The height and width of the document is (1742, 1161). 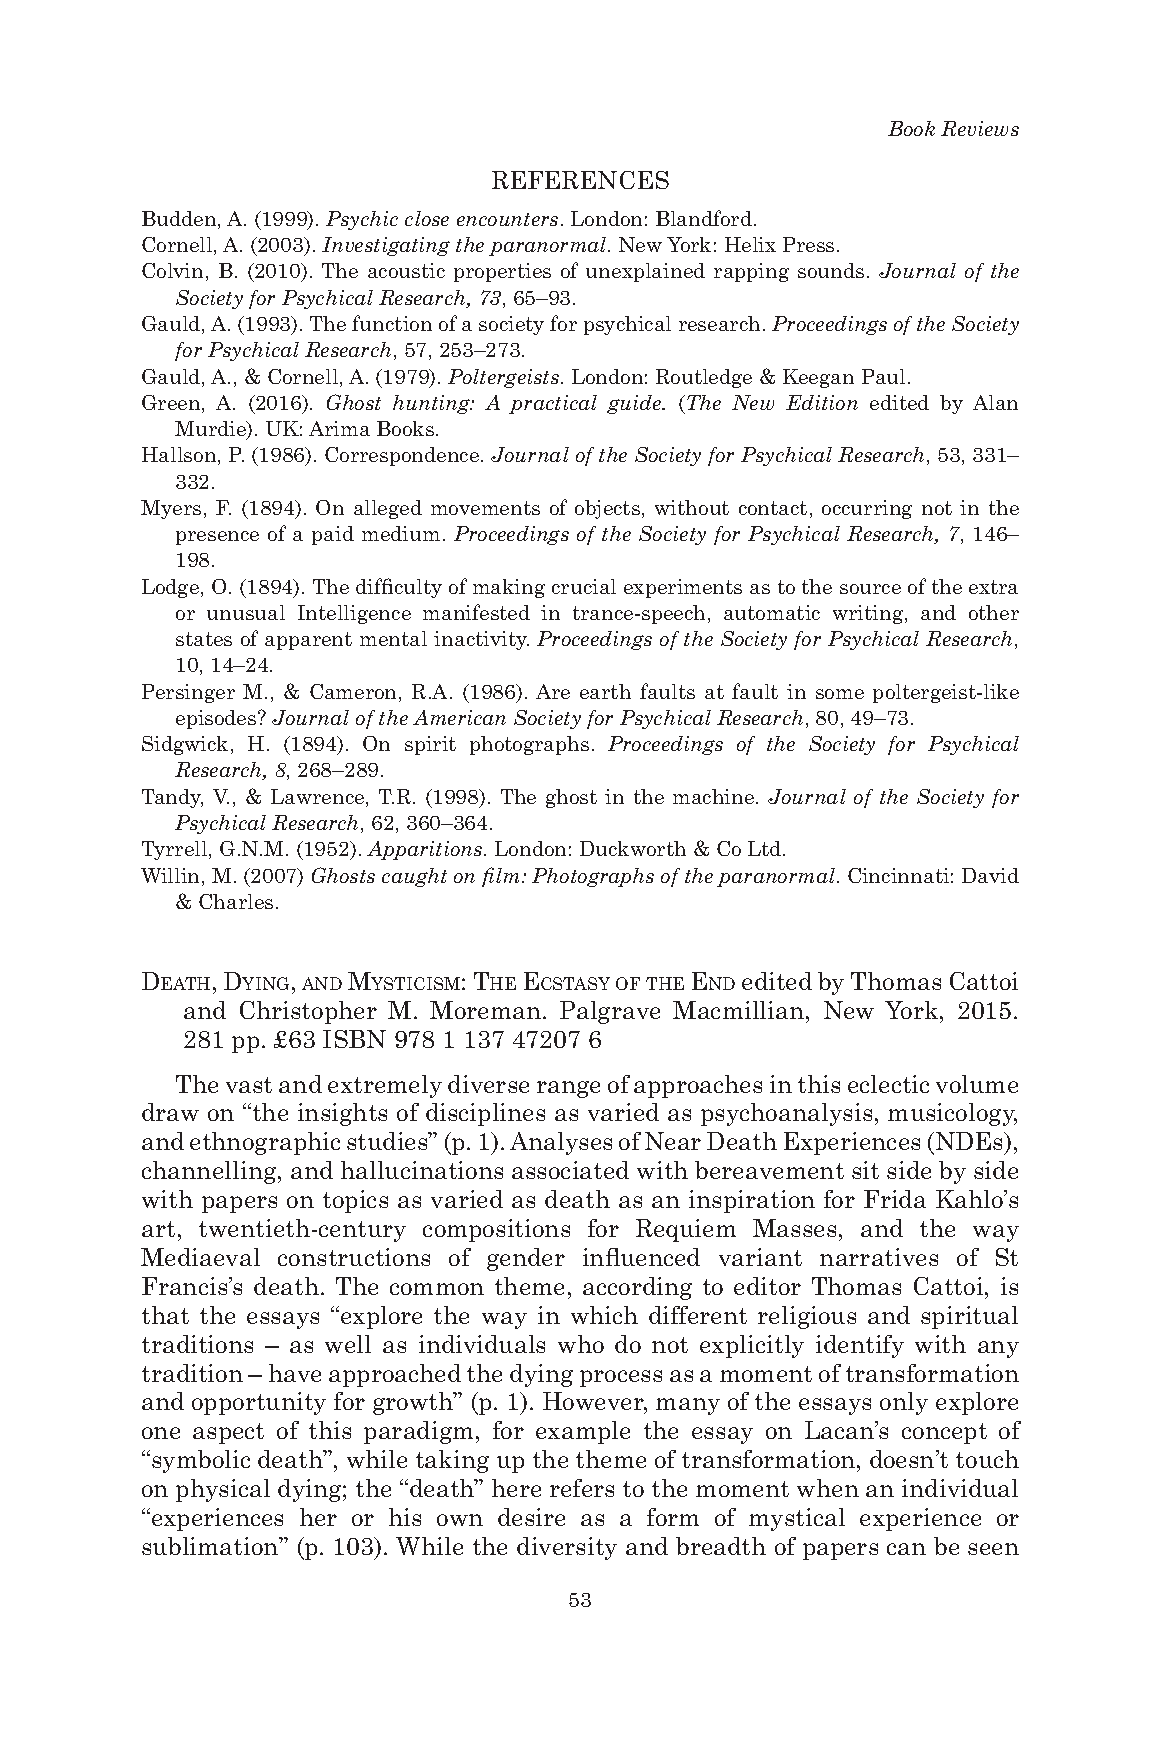 What do you see at coordinates (584, 586) in the document?
I see `crucial` at bounding box center [584, 586].
